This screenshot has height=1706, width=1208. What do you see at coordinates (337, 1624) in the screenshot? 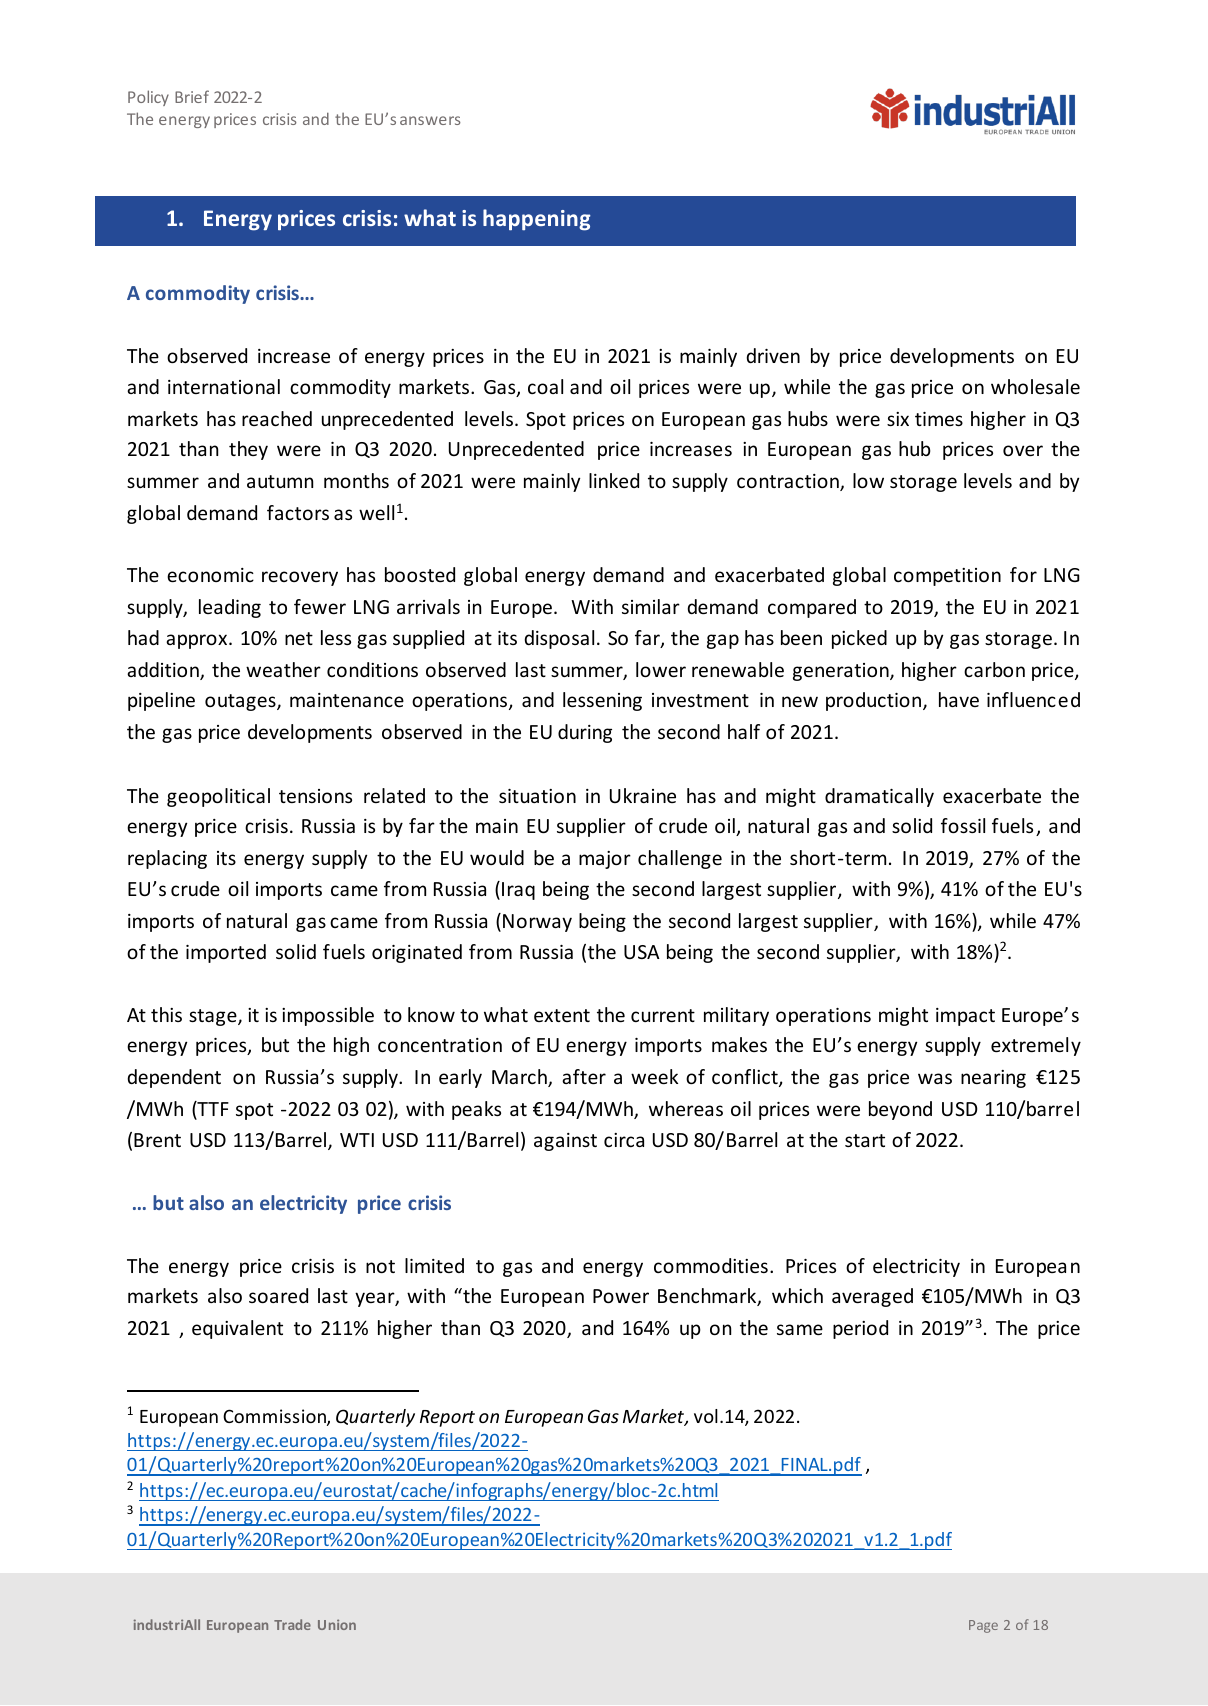
I see `Union` at bounding box center [337, 1624].
